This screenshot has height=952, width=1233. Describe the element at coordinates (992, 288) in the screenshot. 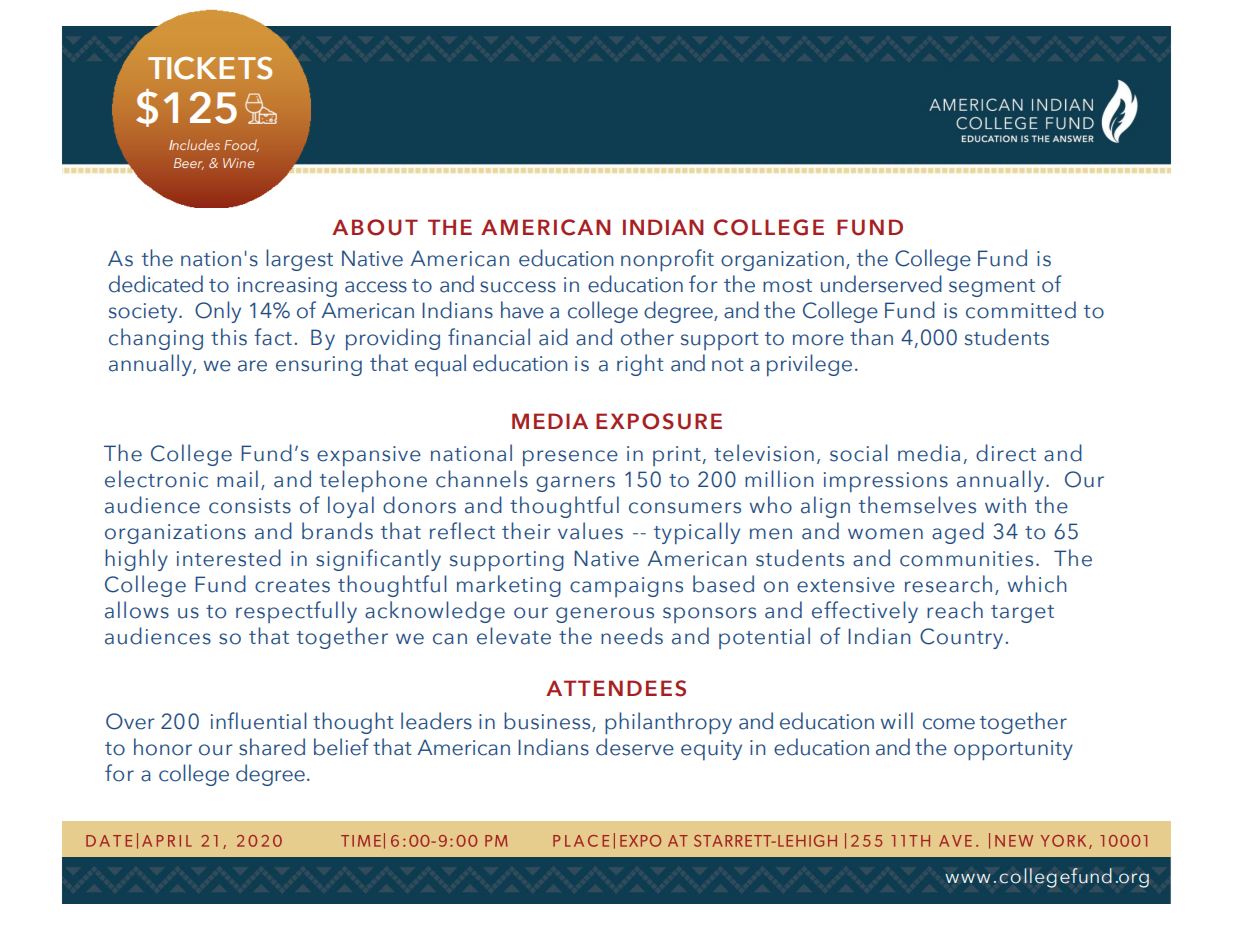

I see `segment` at that location.
